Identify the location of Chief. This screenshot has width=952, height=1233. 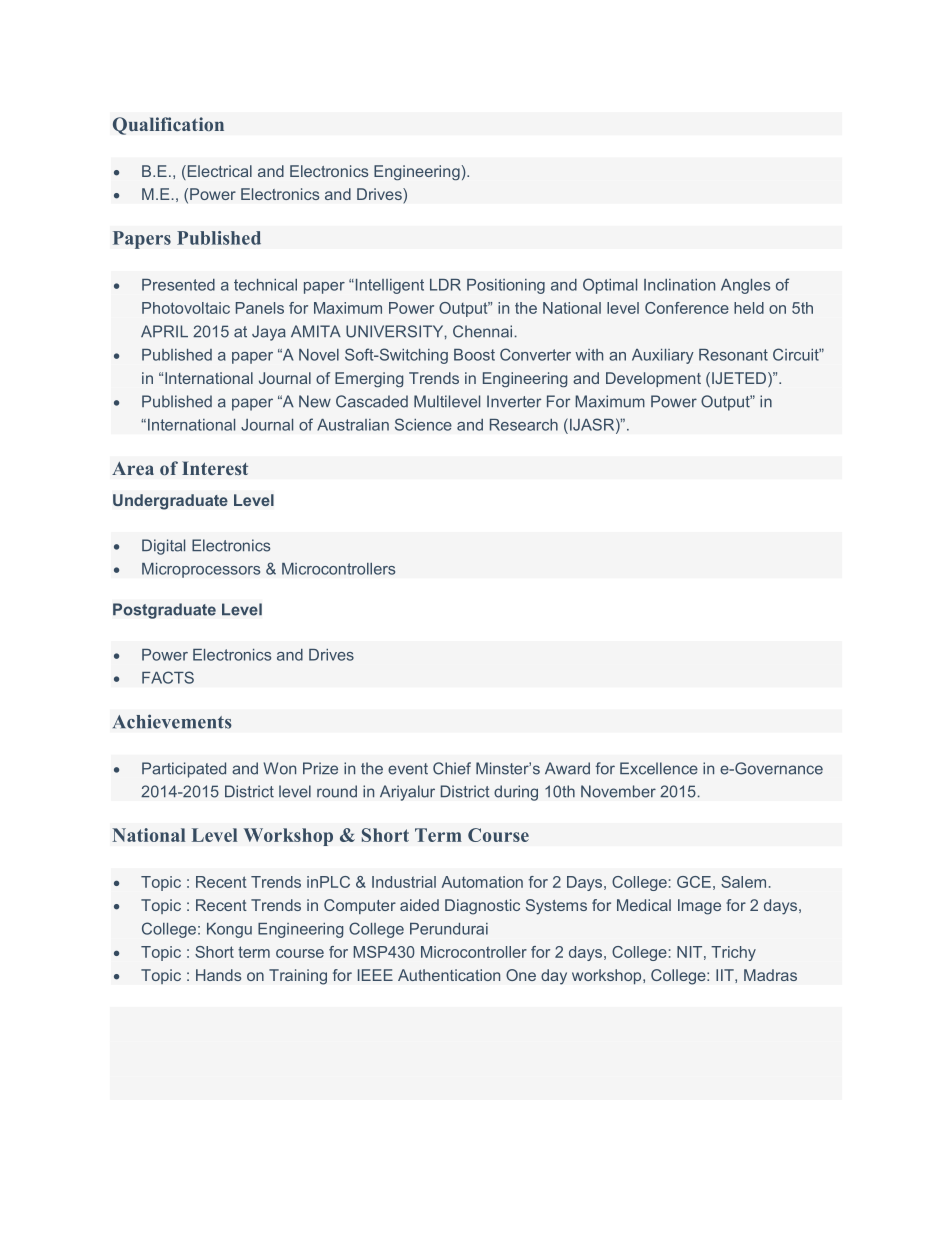
(452, 768).
